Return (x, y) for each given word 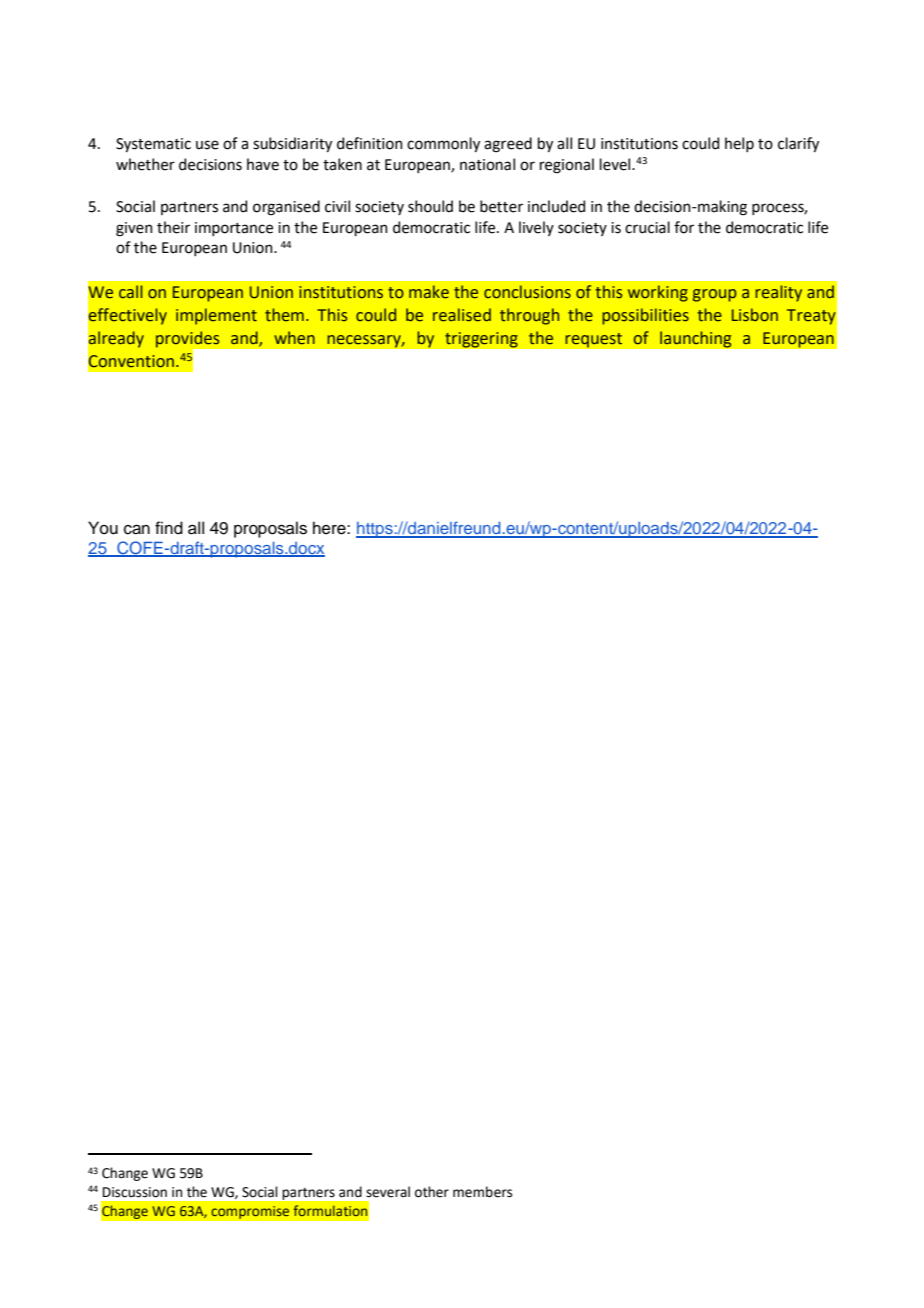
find (169, 528)
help (739, 144)
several (388, 1192)
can (137, 530)
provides (189, 340)
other (432, 1192)
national (487, 164)
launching (696, 339)
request (594, 340)
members (482, 1192)
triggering (481, 340)
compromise (250, 1212)
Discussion (135, 1192)
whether (145, 164)
